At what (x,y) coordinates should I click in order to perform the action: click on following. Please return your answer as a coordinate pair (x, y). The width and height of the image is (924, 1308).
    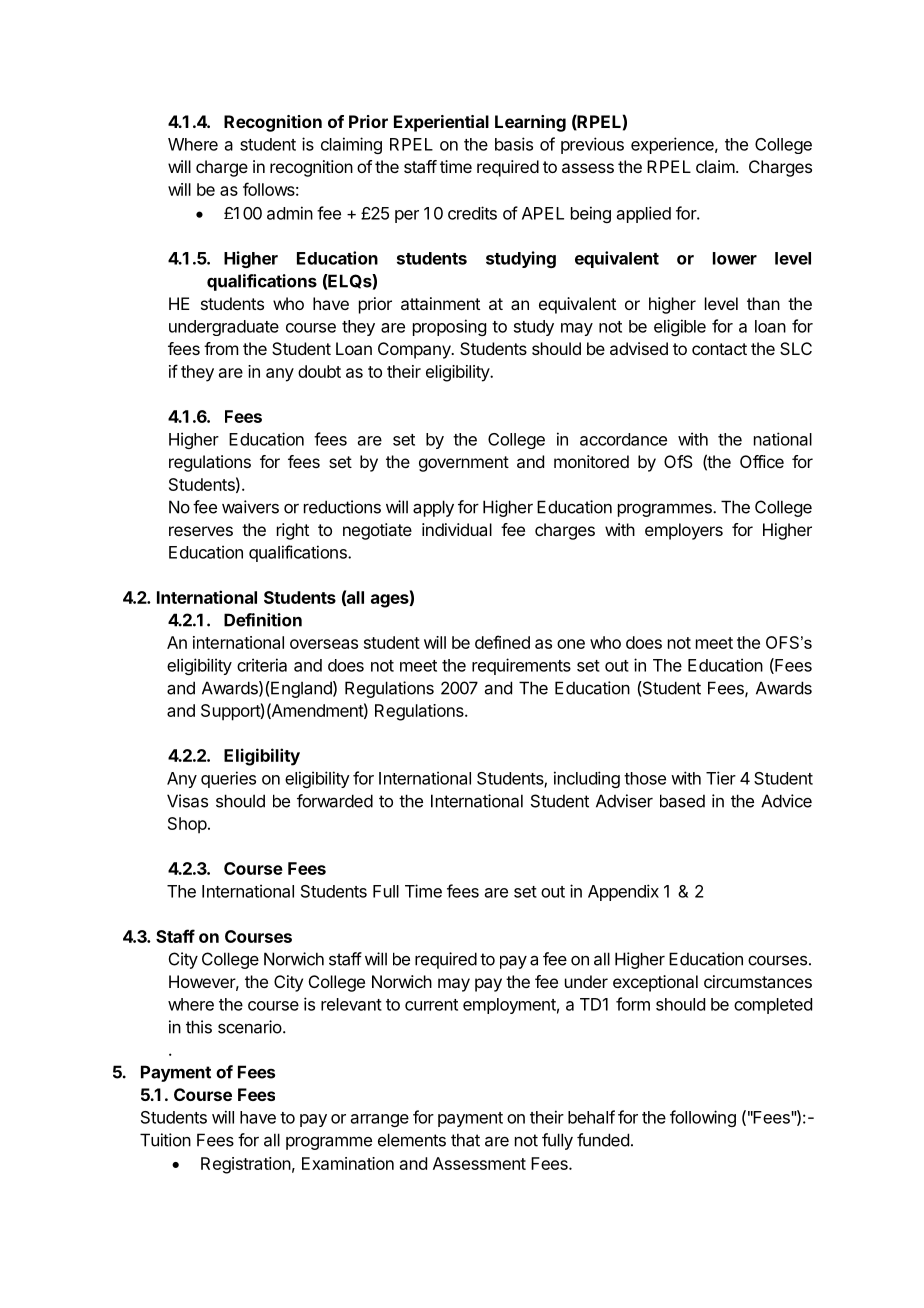
    Looking at the image, I should click on (703, 1118).
